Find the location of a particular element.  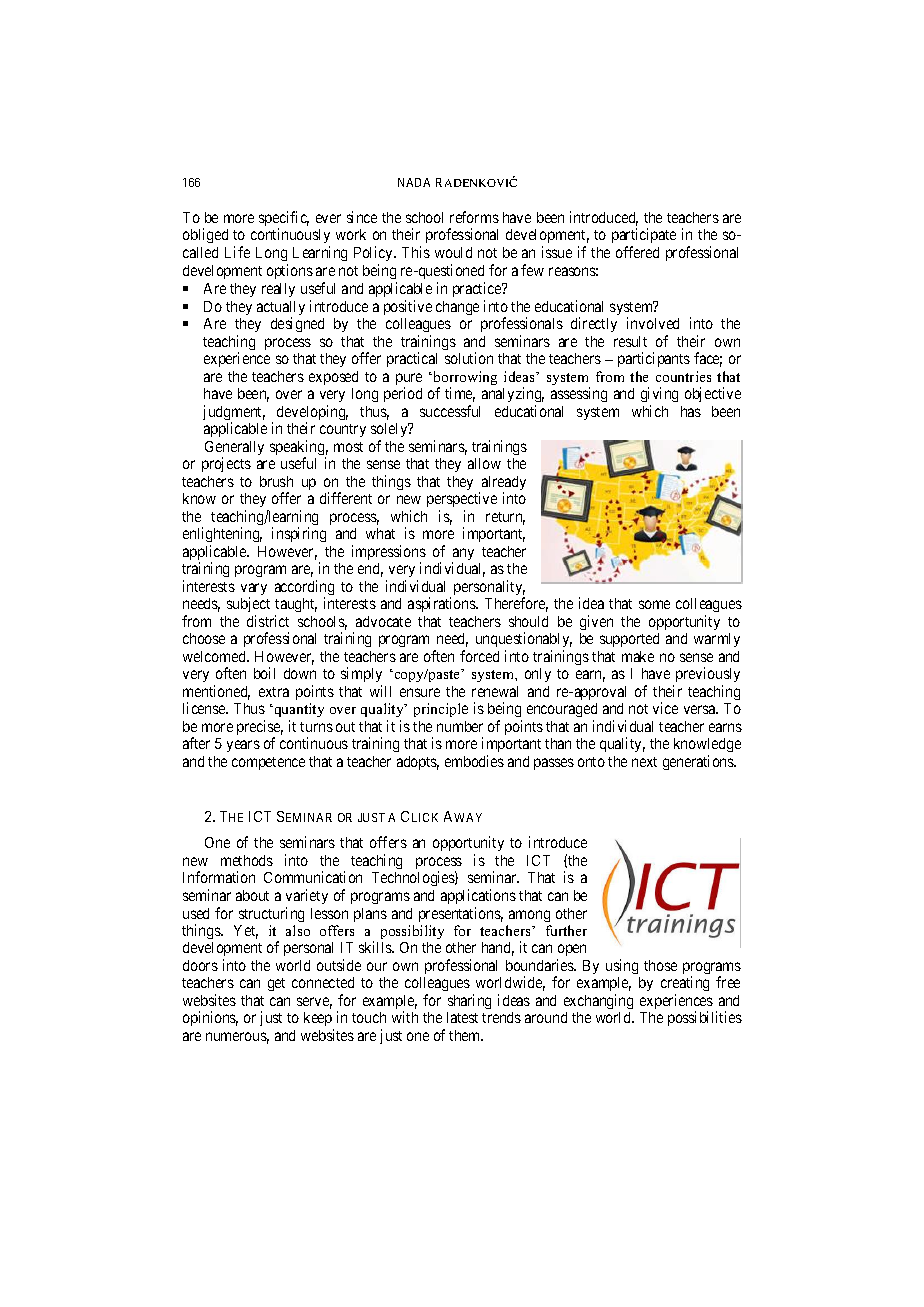

specific is located at coordinates (284, 220).
